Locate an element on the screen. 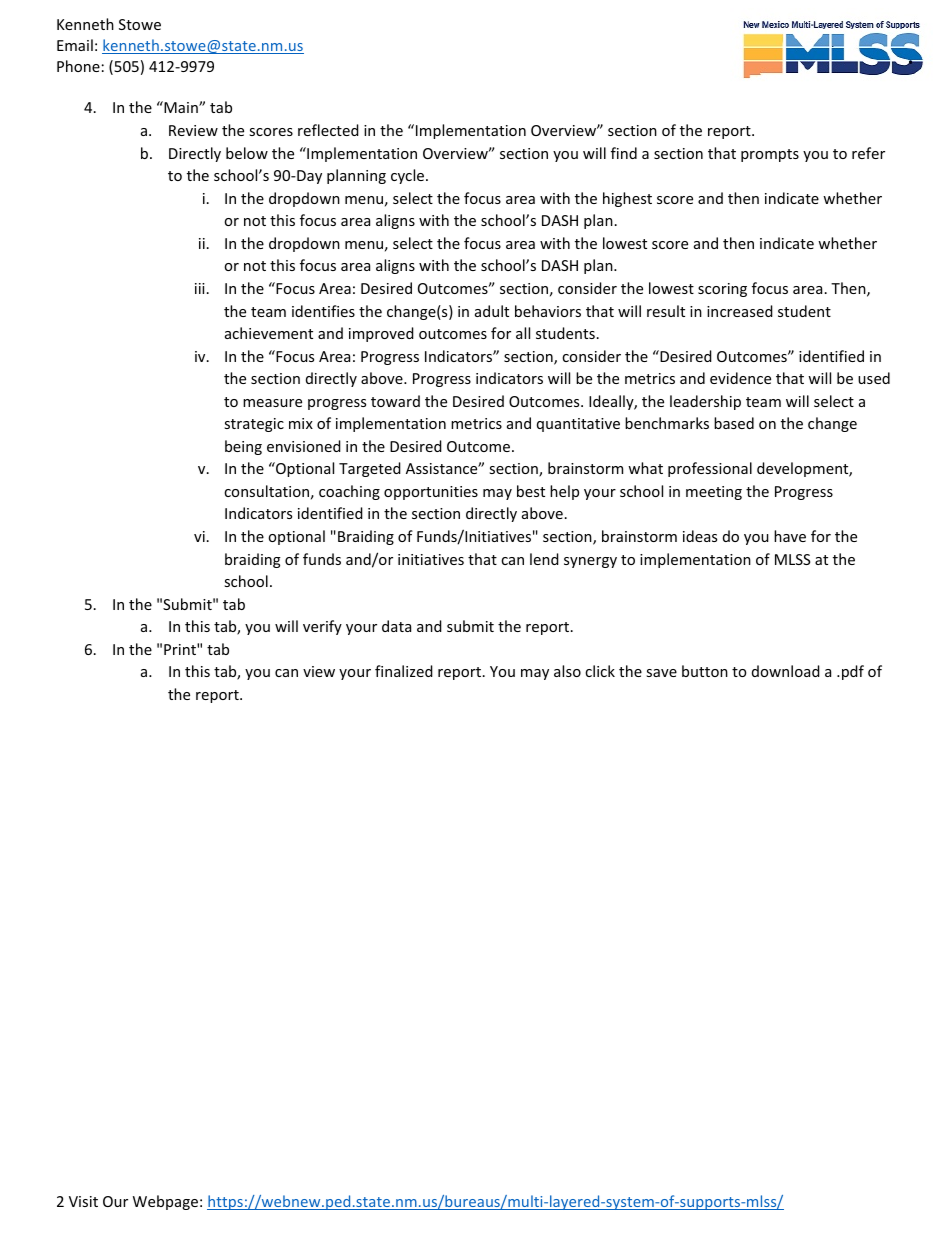 Image resolution: width=952 pixels, height=1233 pixels. iii is located at coordinates (200, 288).
